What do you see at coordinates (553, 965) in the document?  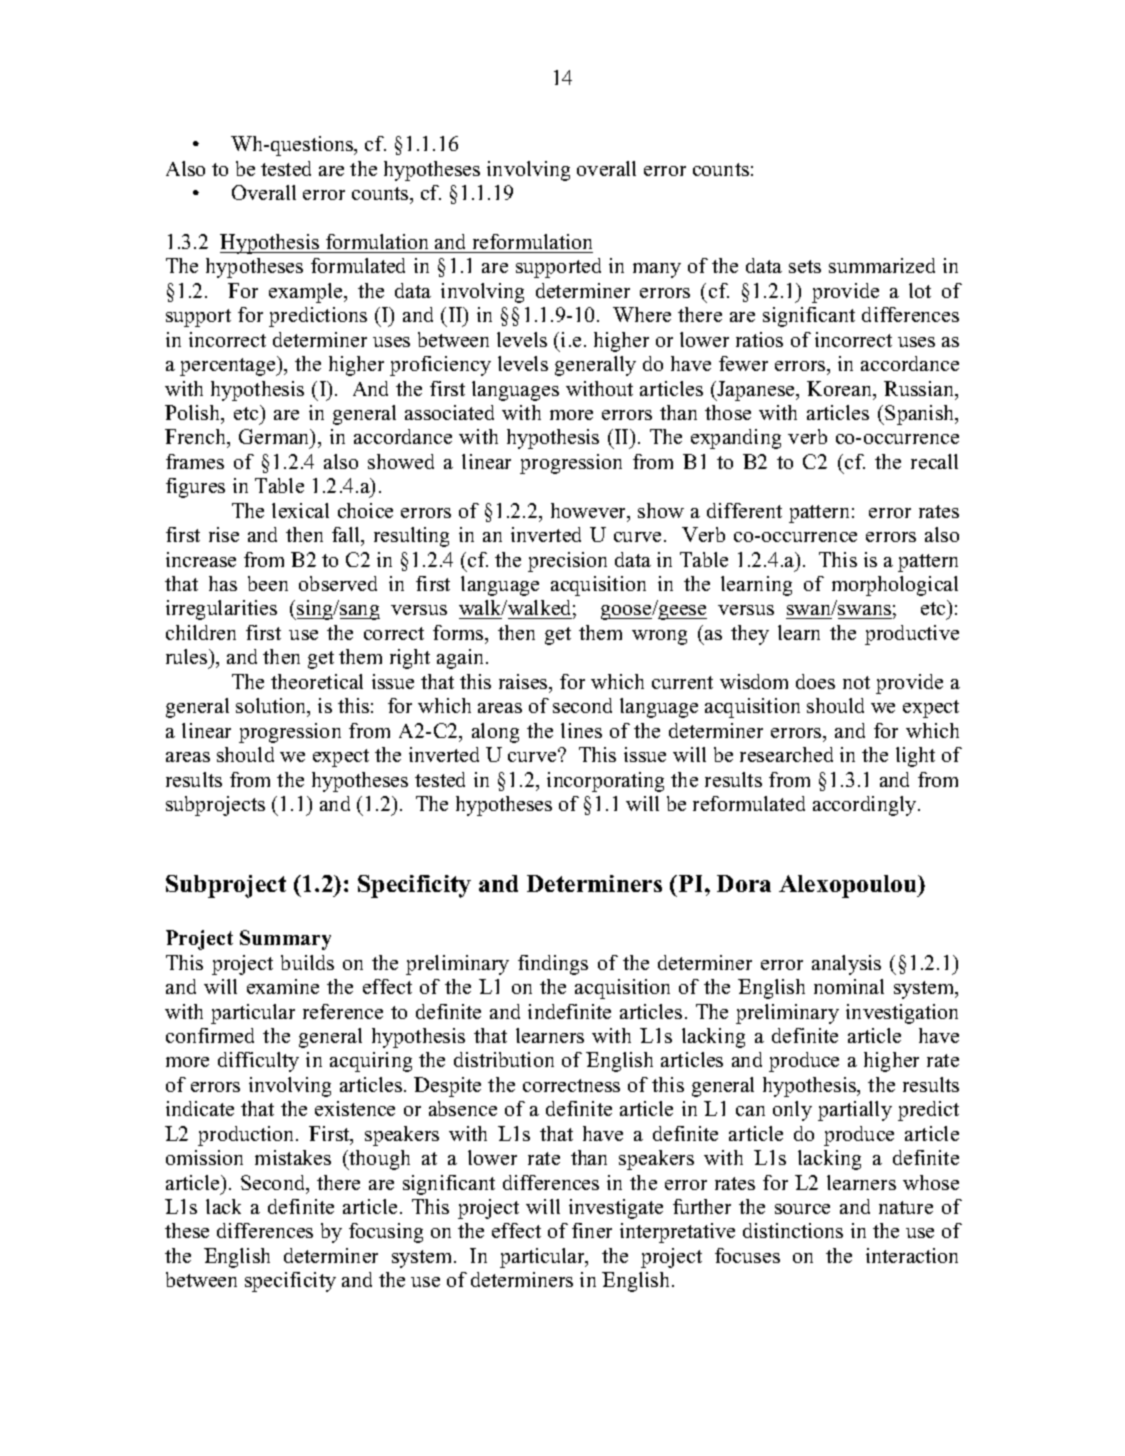 I see `findings` at bounding box center [553, 965].
